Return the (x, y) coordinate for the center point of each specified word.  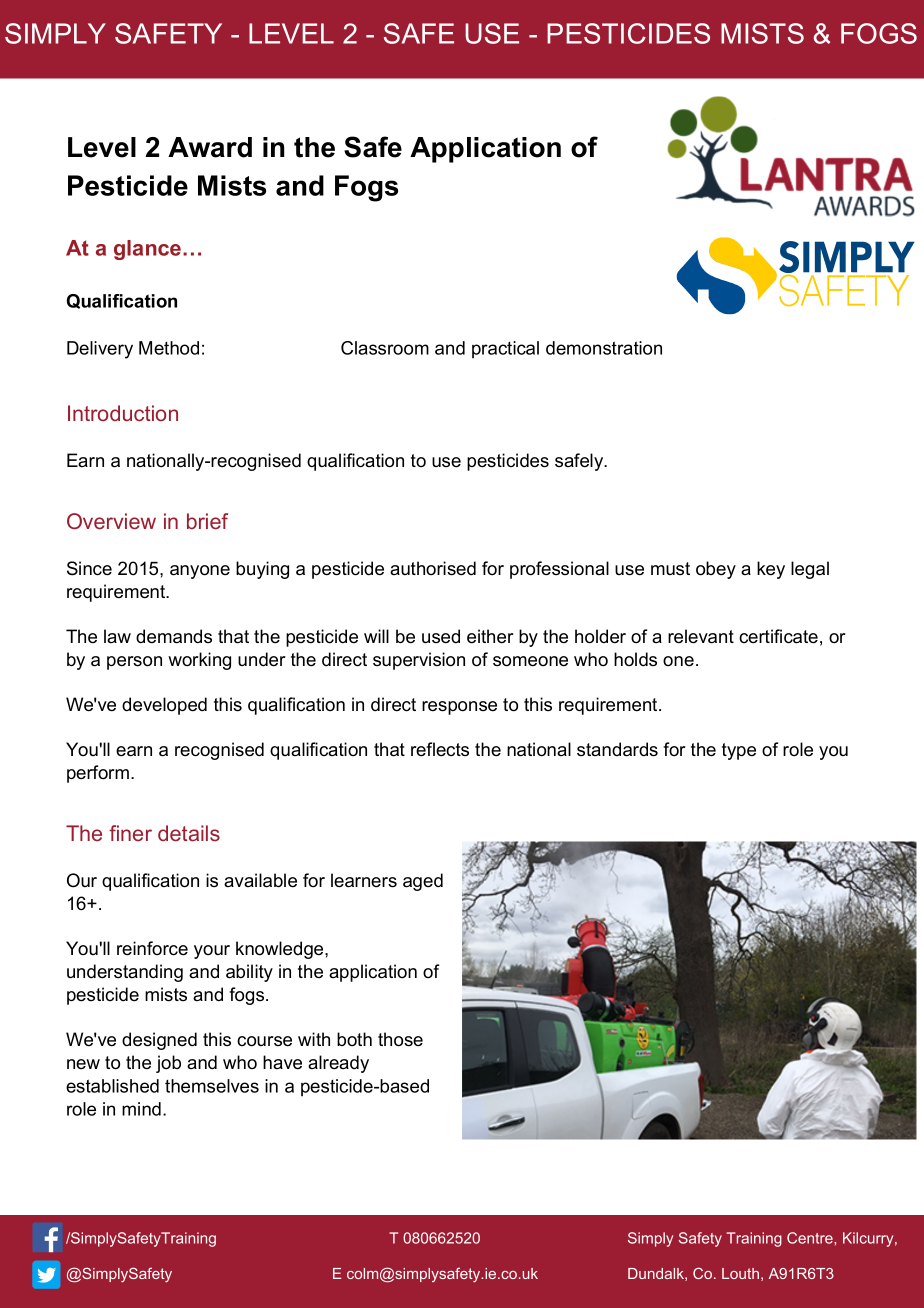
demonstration (604, 348)
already (338, 1064)
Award (210, 147)
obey (716, 570)
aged (423, 882)
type (739, 751)
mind (141, 1109)
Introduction (123, 413)
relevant (701, 636)
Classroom (385, 348)
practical (505, 349)
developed (164, 706)
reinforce (152, 948)
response (459, 708)
